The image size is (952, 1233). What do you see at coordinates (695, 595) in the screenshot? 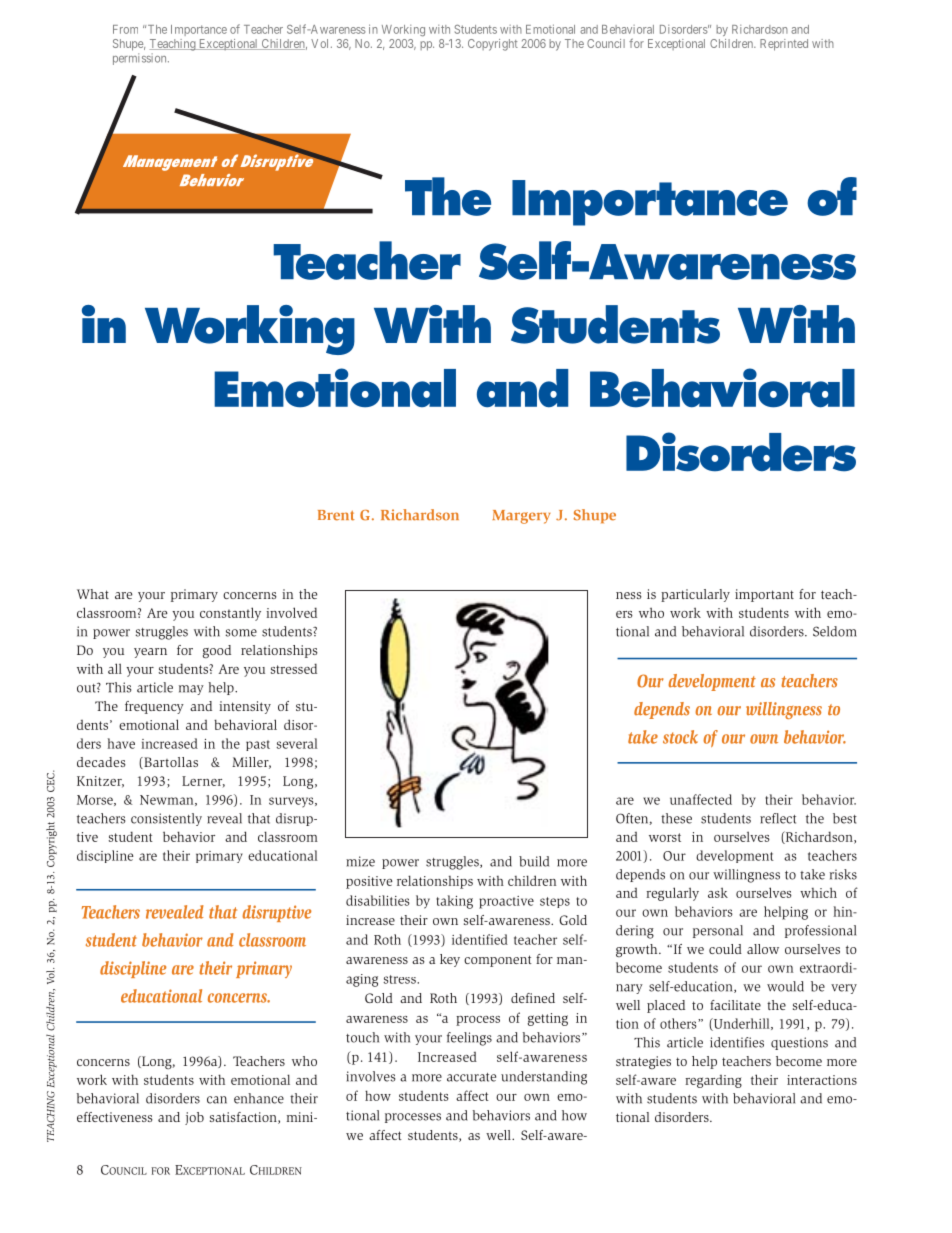
I see `particularly` at bounding box center [695, 595].
